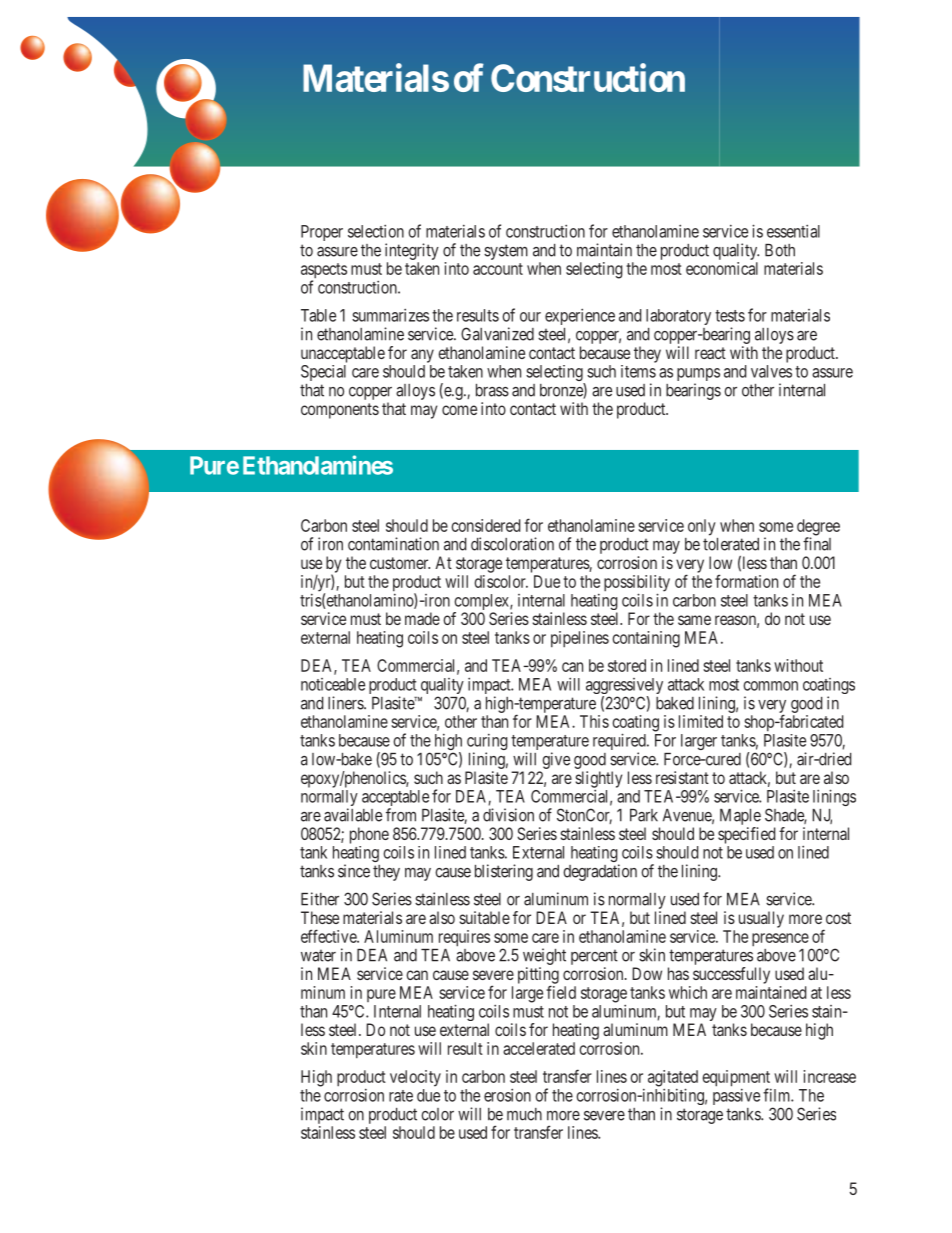  Describe the element at coordinates (736, 1079) in the screenshot. I see `equipment` at that location.
